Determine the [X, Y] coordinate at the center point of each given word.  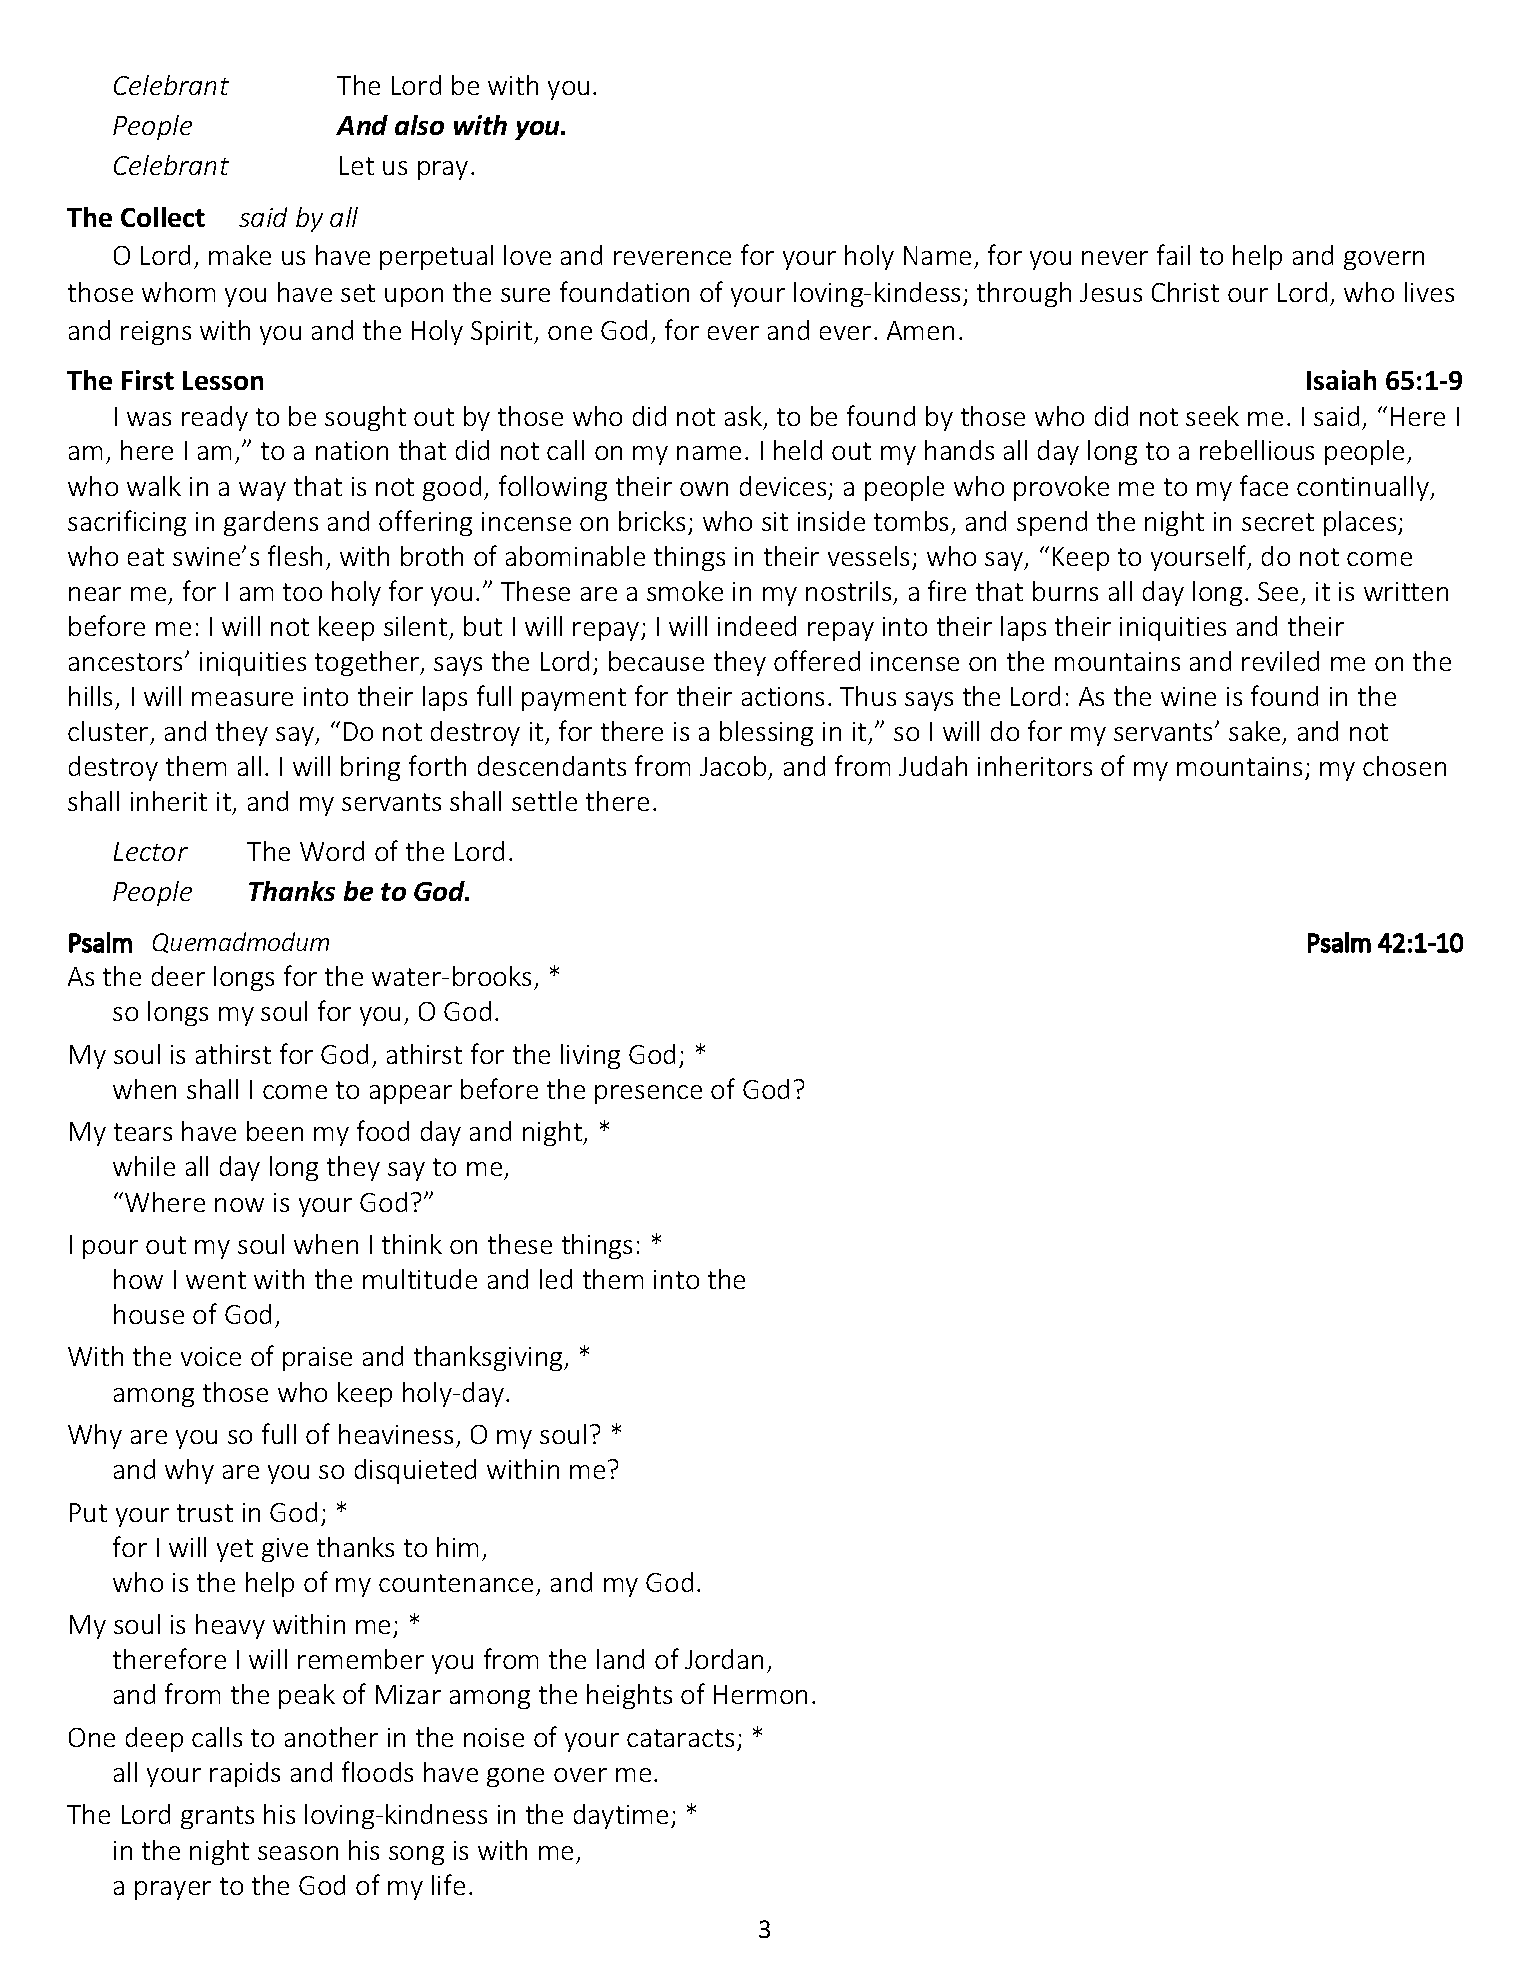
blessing [766, 733]
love [527, 255]
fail [1173, 254]
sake [1254, 731]
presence [648, 1094]
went [216, 1280]
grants [217, 1817]
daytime [621, 1816]
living [590, 1056]
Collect [163, 217]
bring [370, 768]
